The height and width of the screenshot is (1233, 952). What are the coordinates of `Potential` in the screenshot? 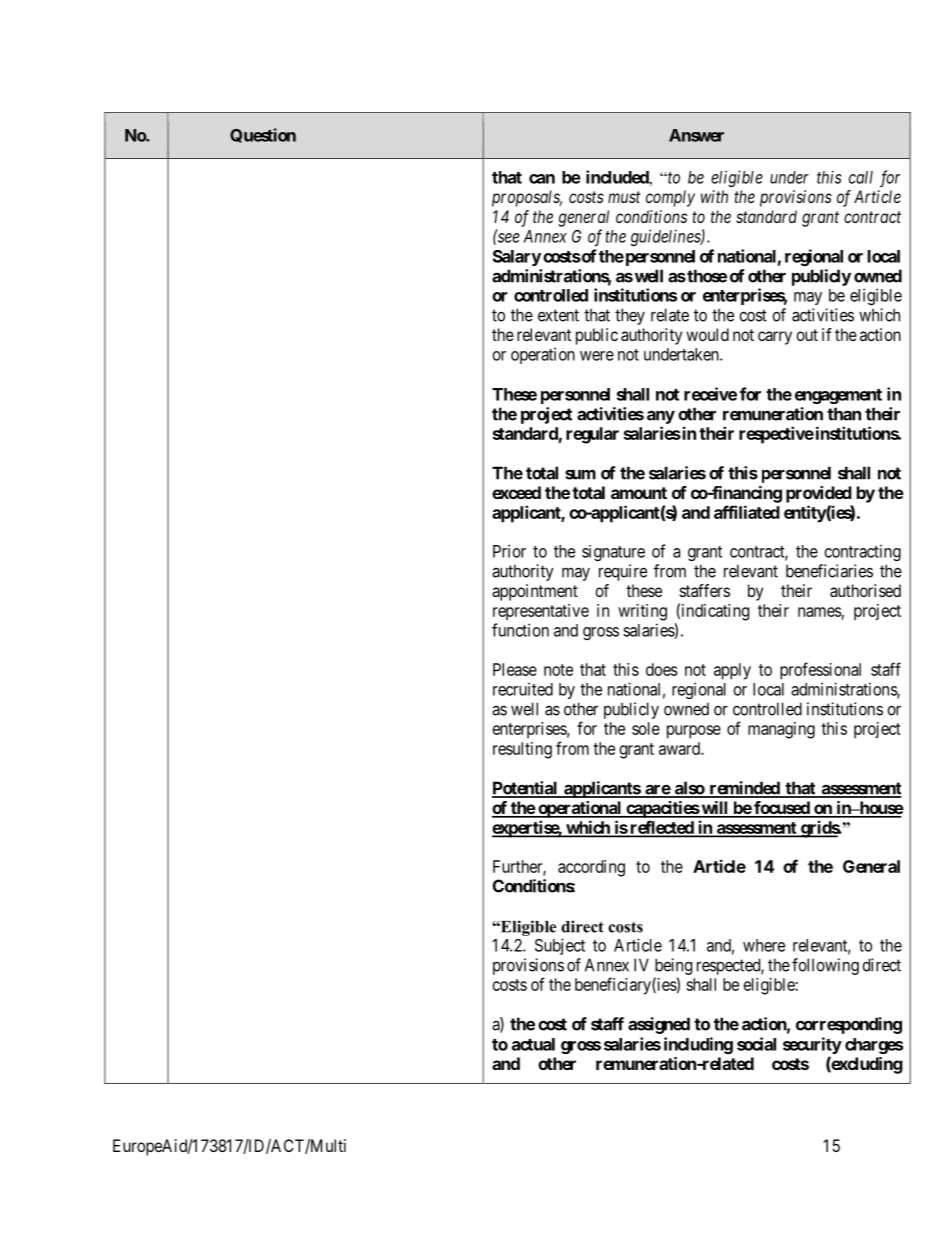 It's located at (526, 789).
